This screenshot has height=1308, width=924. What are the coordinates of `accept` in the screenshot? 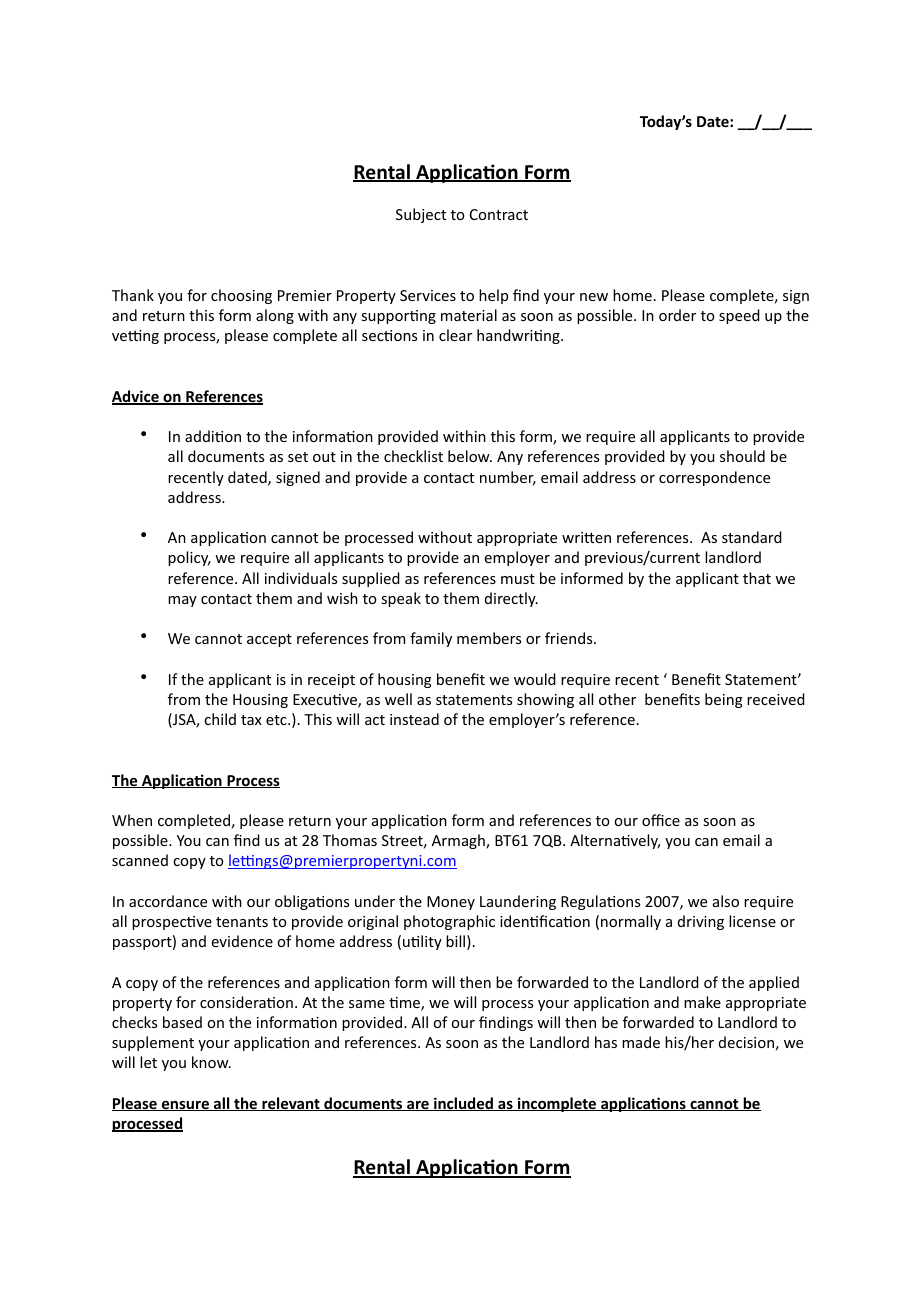 It's located at (269, 640).
